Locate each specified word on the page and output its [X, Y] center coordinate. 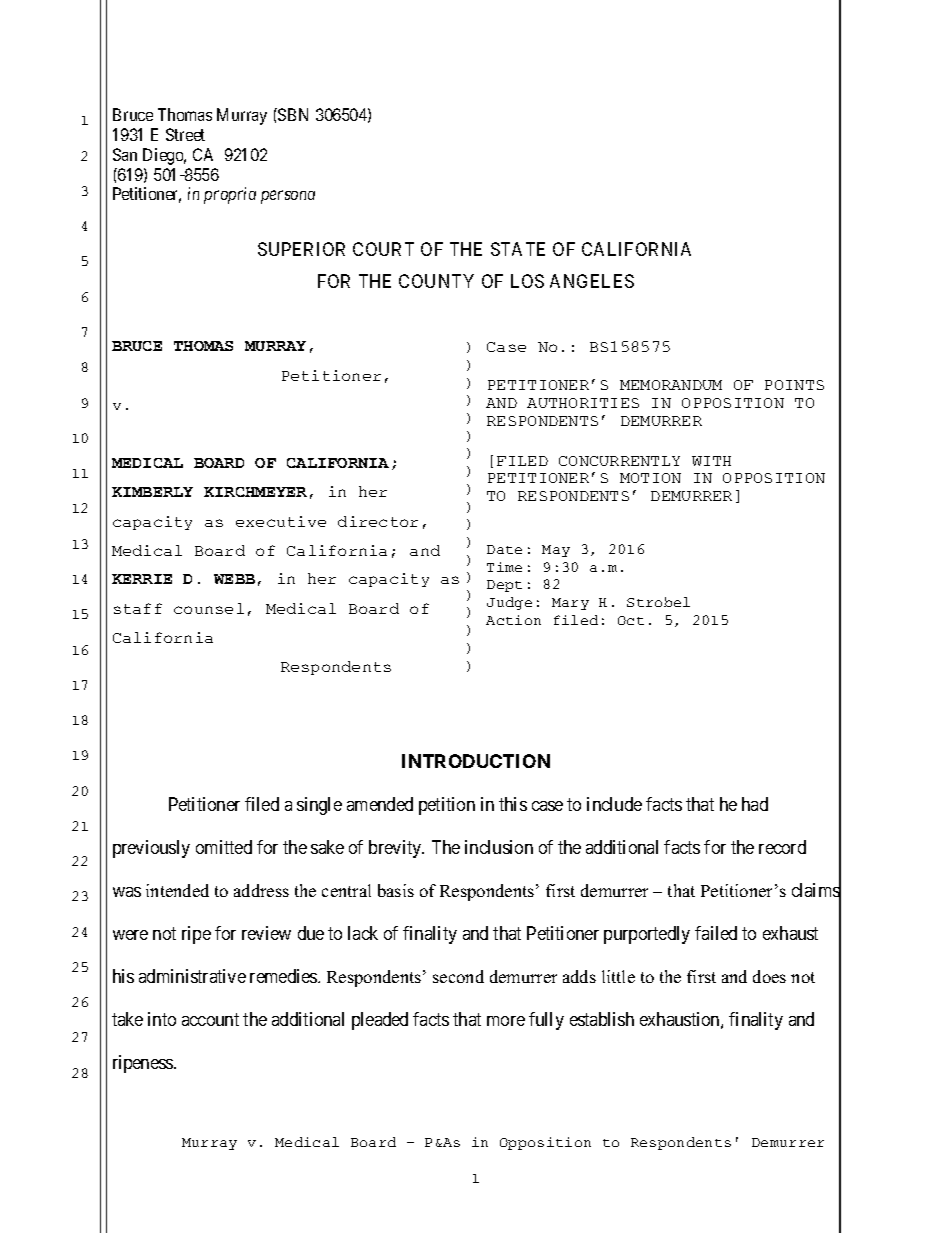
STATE [518, 249]
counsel [209, 608]
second [458, 976]
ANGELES [592, 281]
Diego [164, 156]
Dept [504, 586]
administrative [192, 976]
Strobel [658, 602]
